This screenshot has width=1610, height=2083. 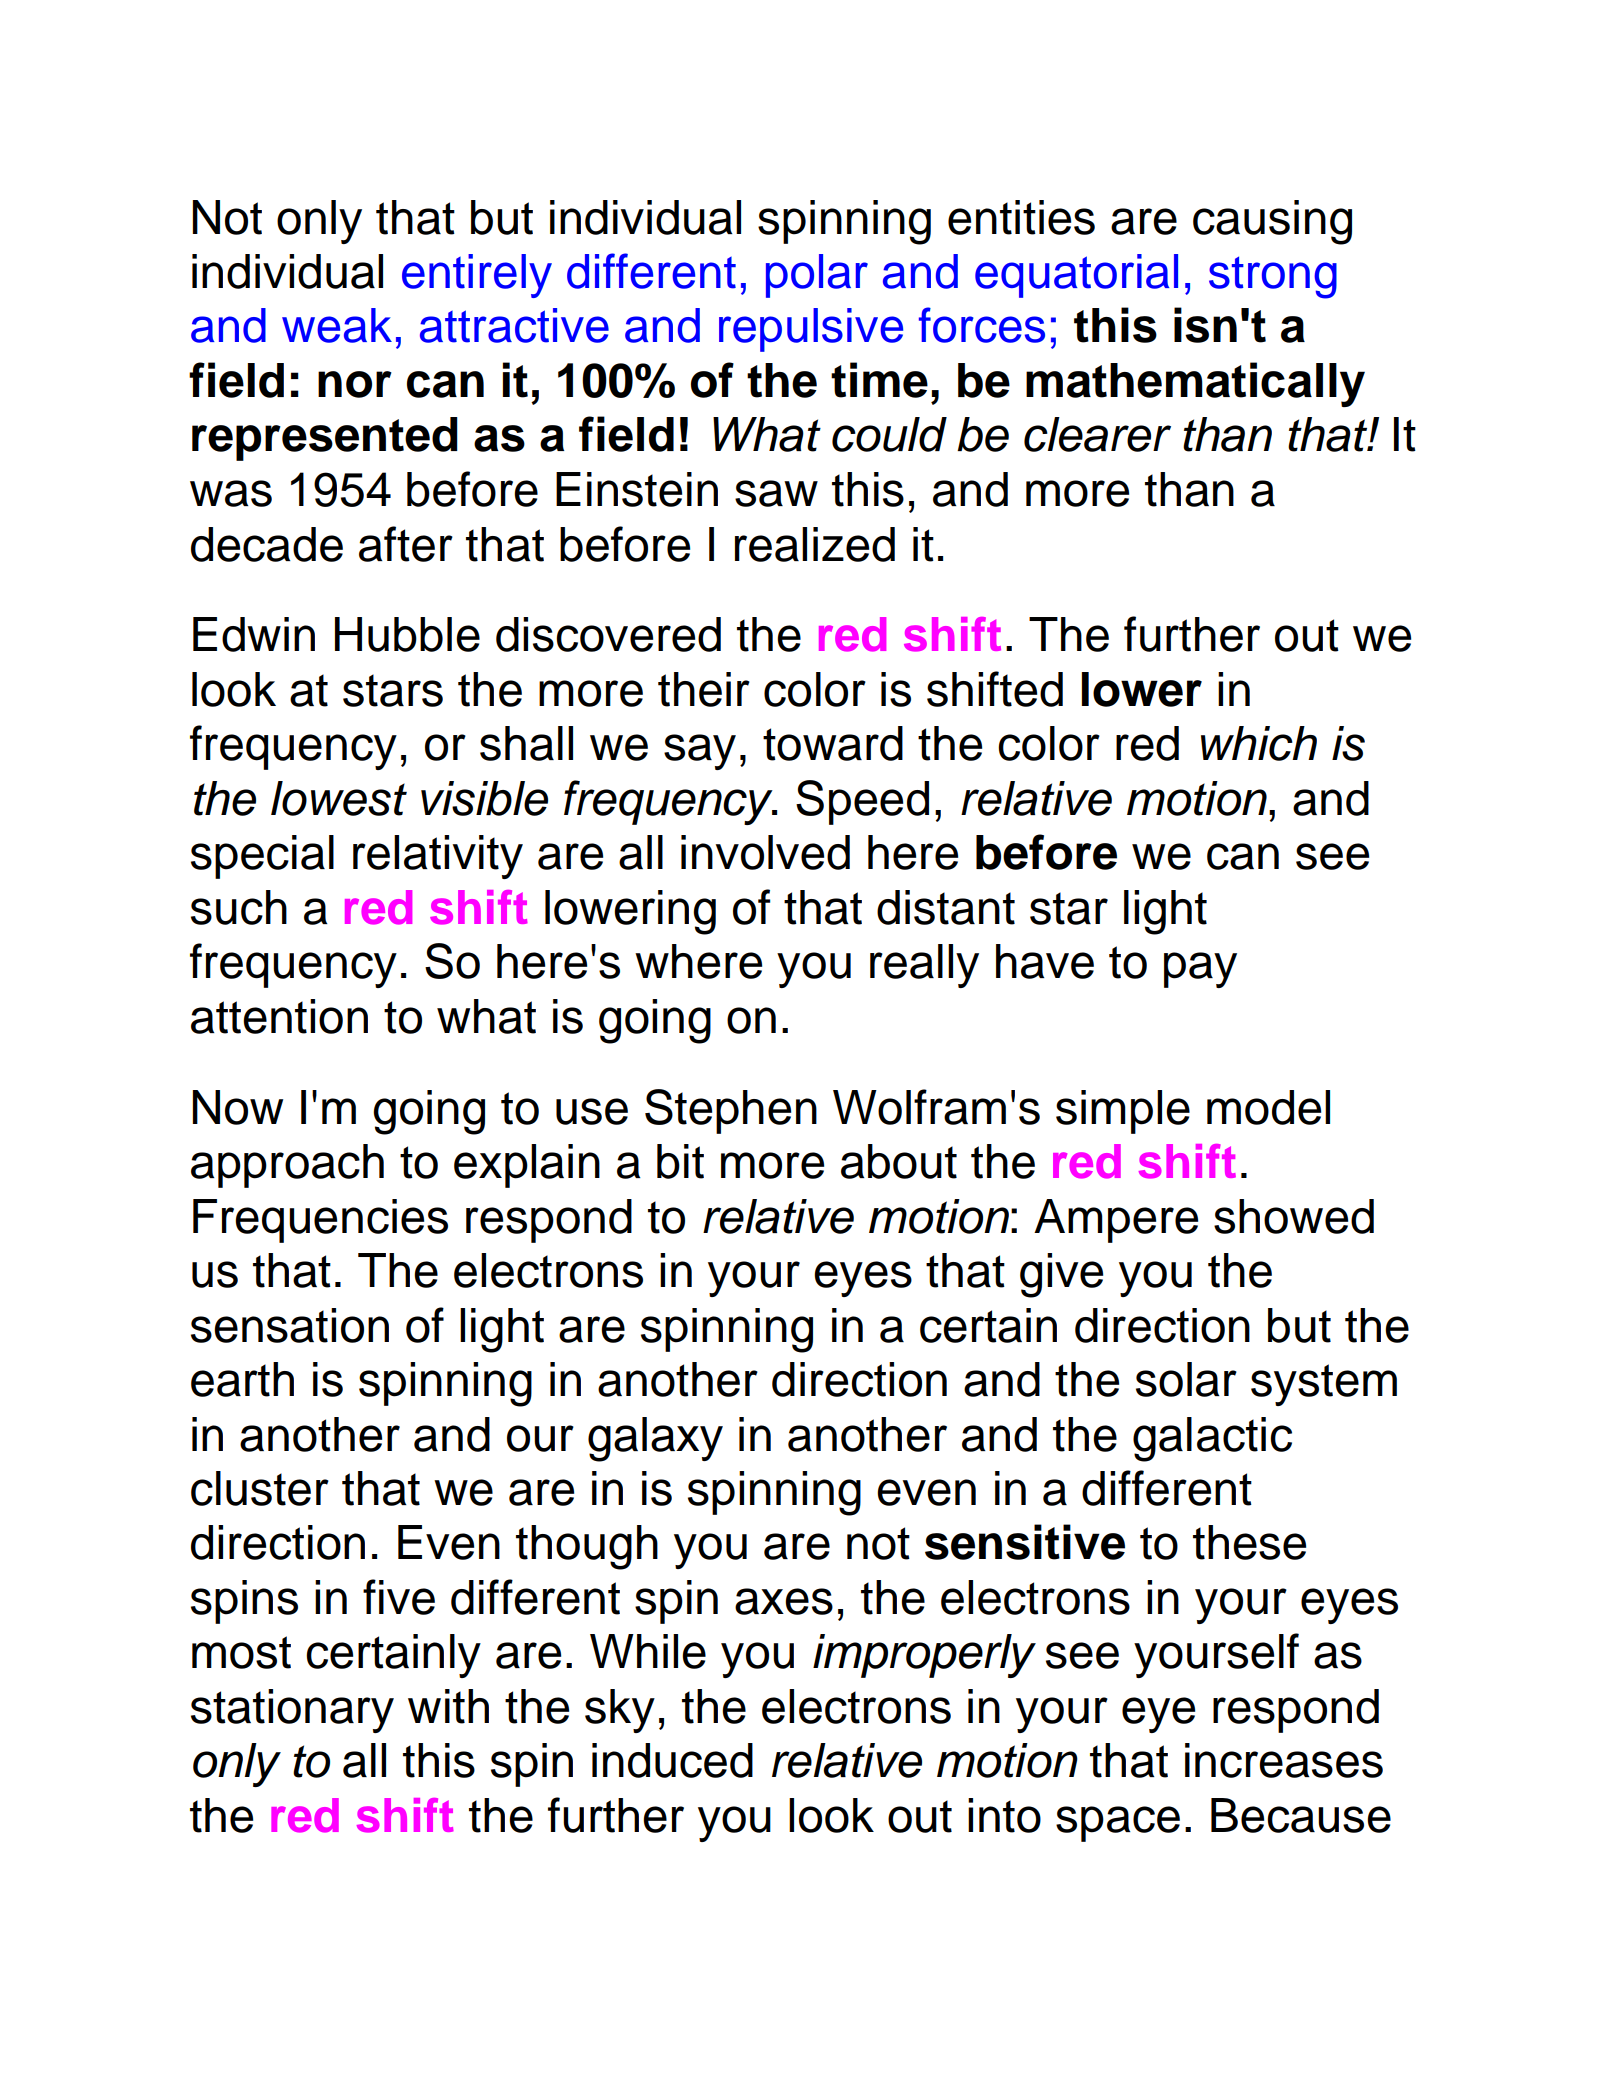 I want to click on strong, so click(x=1273, y=277).
